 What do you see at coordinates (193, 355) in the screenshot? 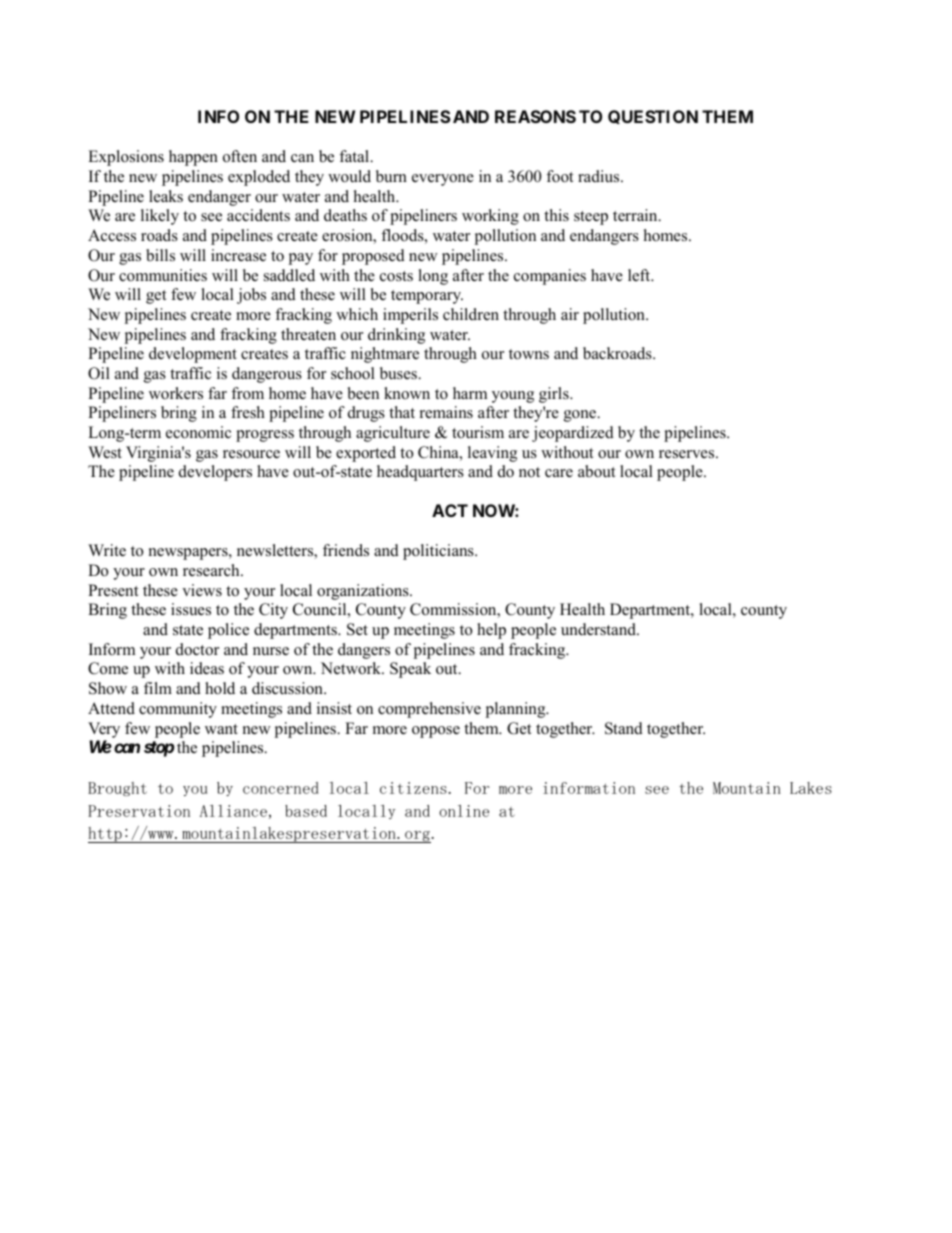
I see `development` at bounding box center [193, 355].
